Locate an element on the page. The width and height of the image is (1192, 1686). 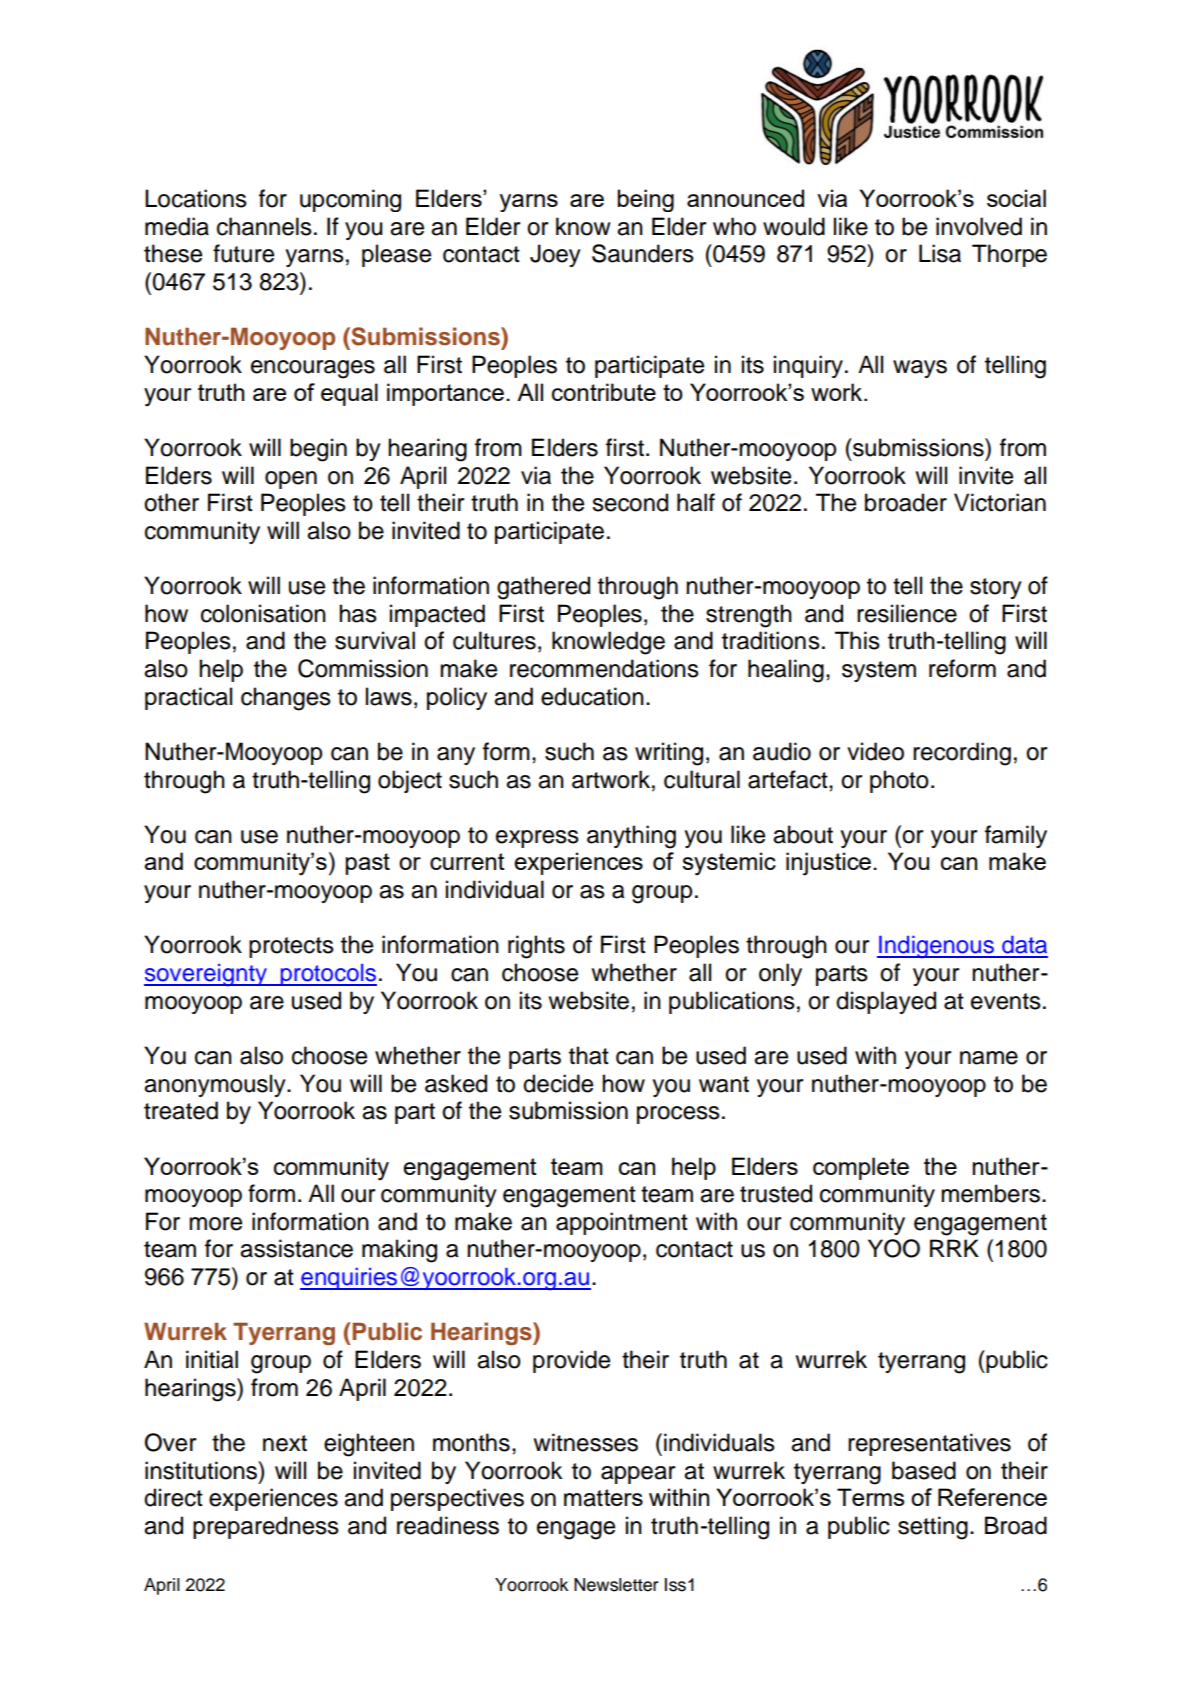
Joey is located at coordinates (555, 255).
